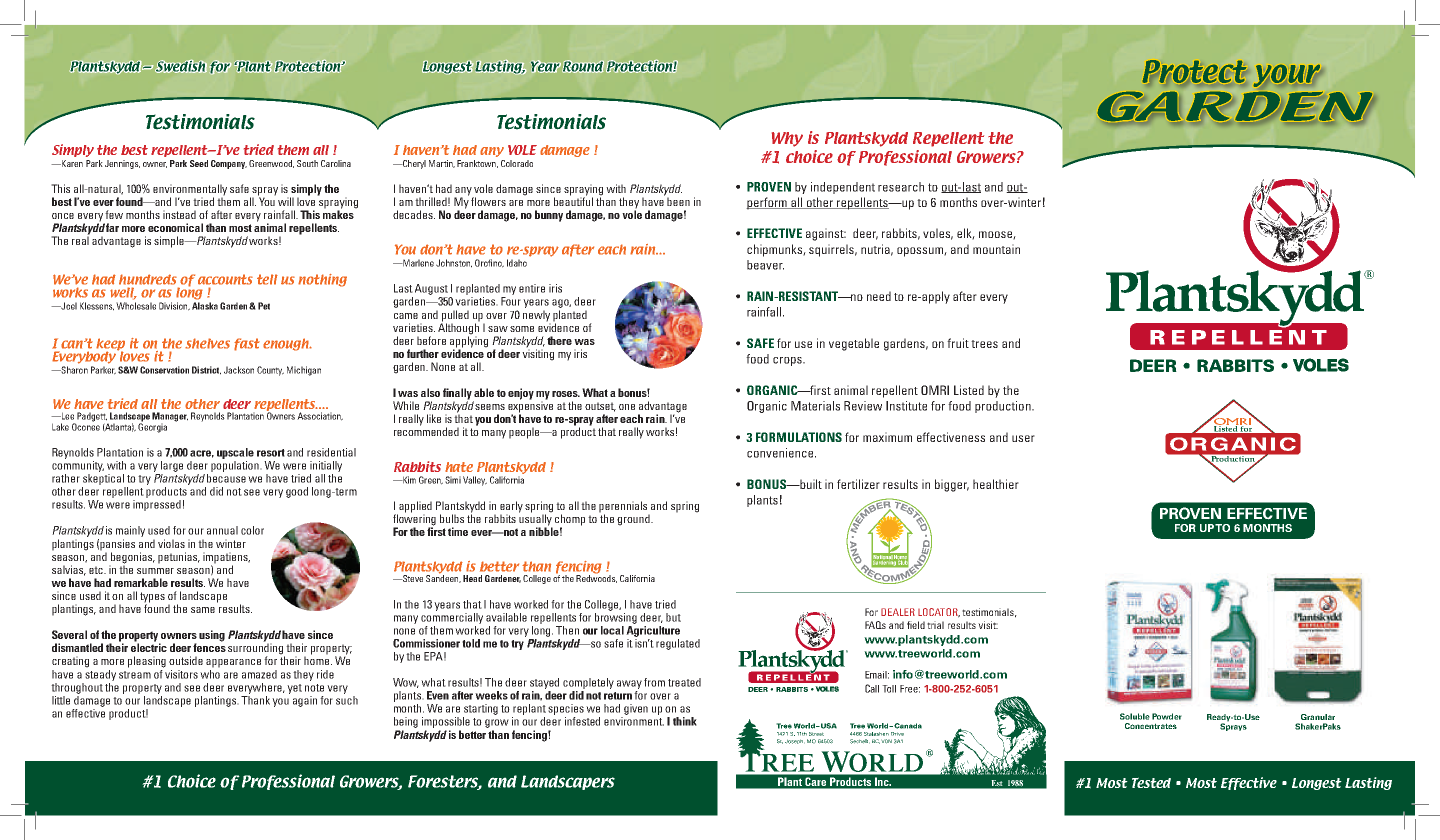  What do you see at coordinates (1286, 75) in the screenshot?
I see `your` at bounding box center [1286, 75].
